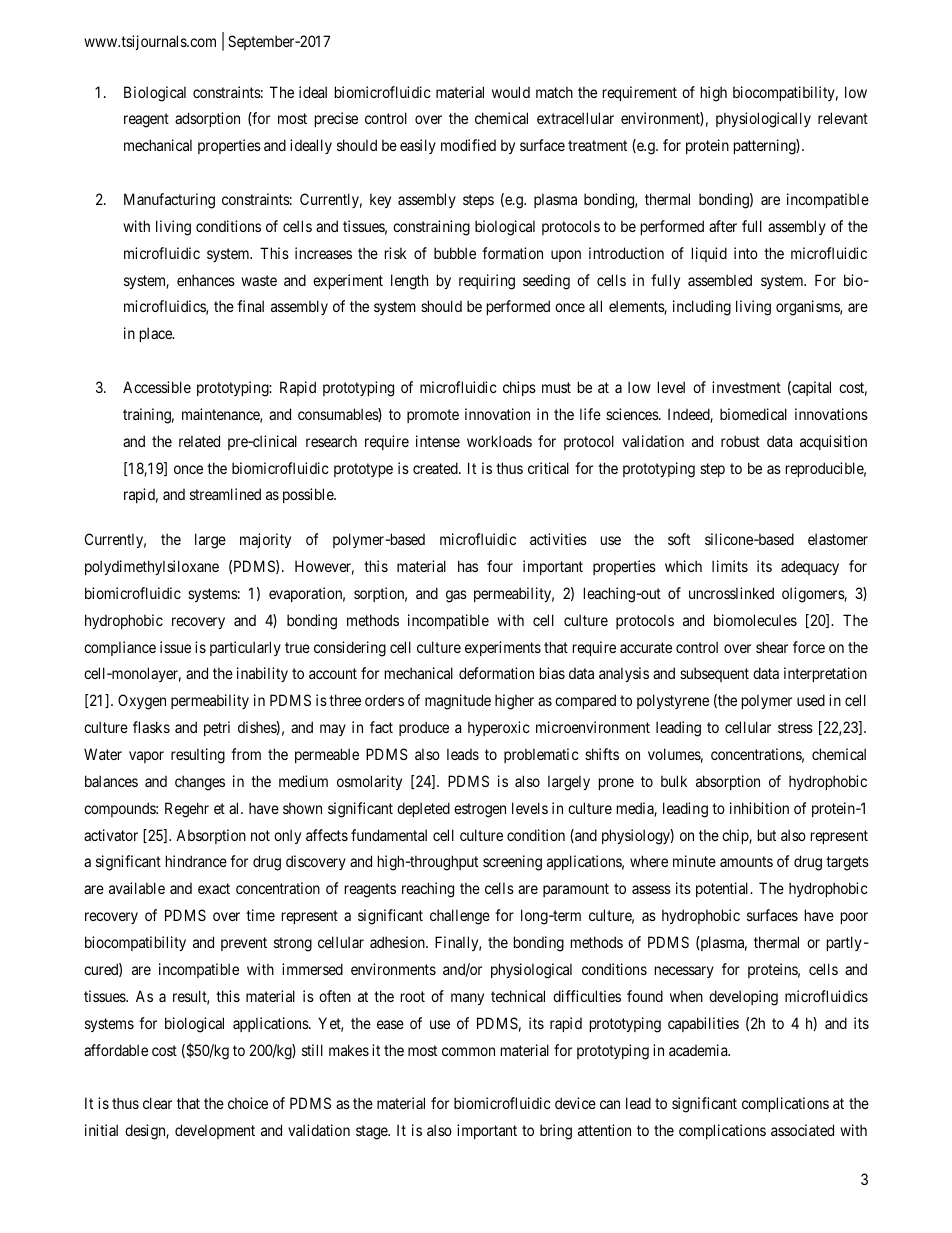 This image has height=1233, width=952. I want to click on but, so click(767, 835).
